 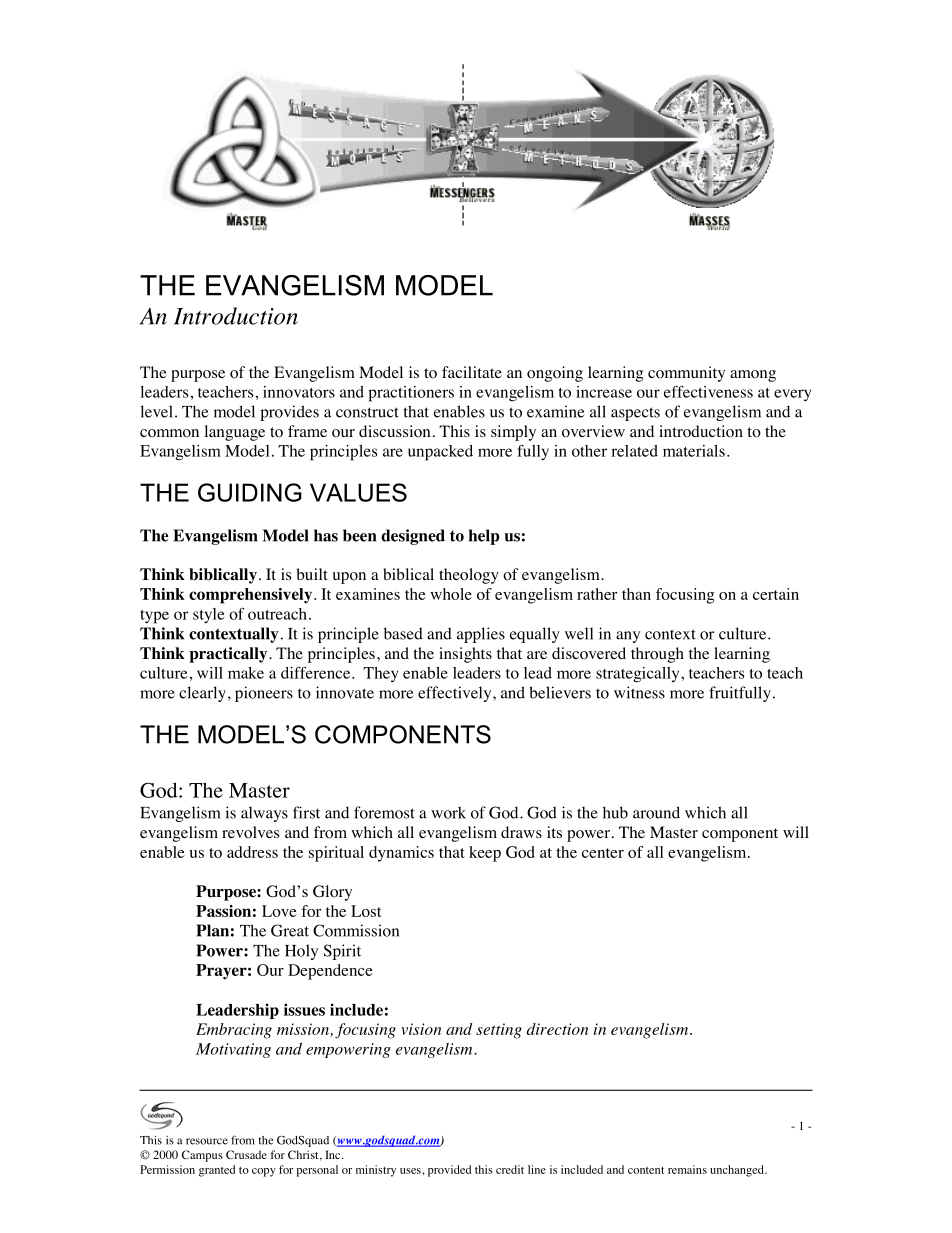 I want to click on practically, so click(x=229, y=655).
